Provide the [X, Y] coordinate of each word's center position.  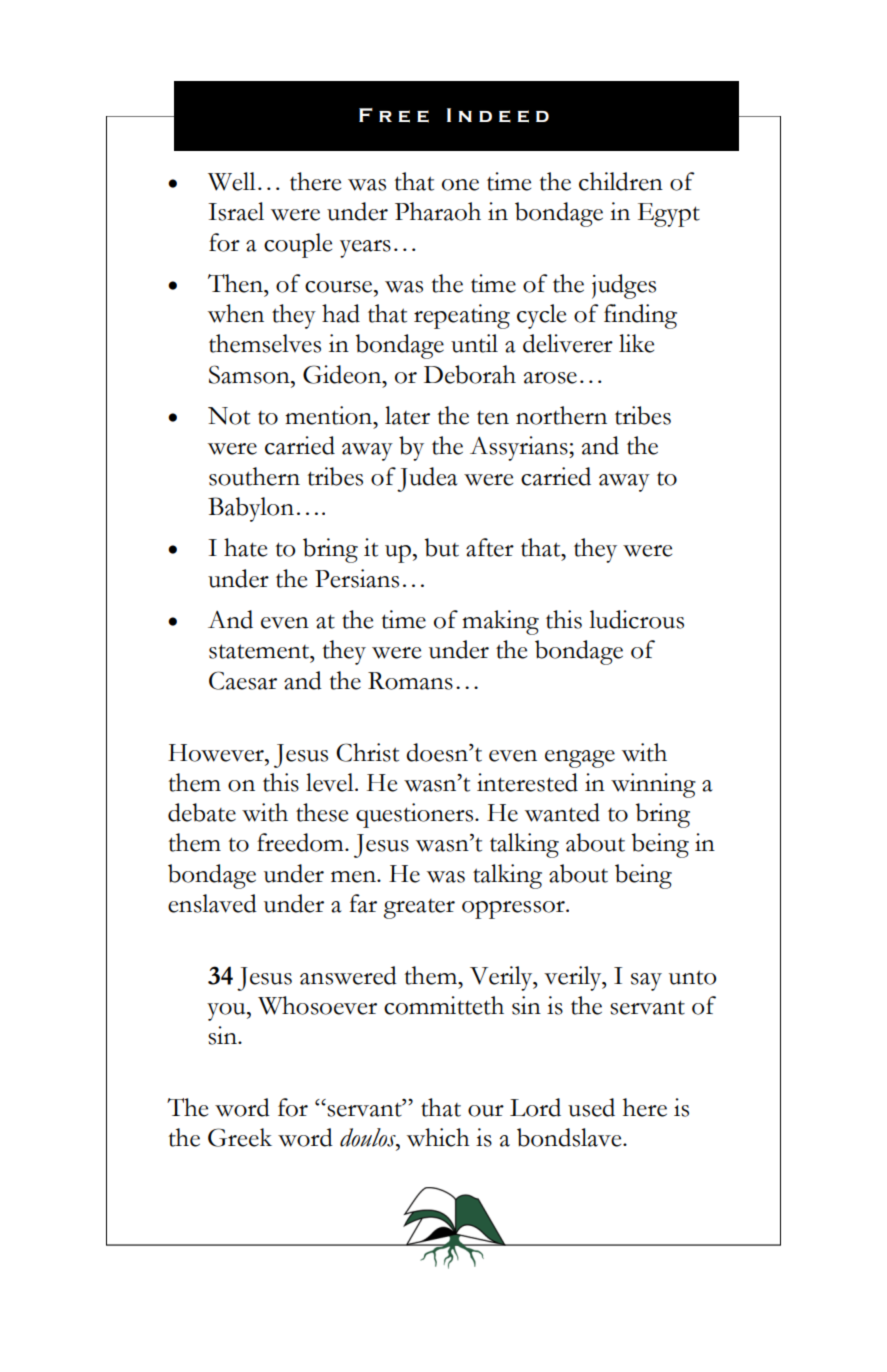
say [646, 982]
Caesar [243, 680]
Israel [236, 211]
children [621, 181]
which [438, 1137]
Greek [240, 1137]
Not [229, 416]
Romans [410, 681]
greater [419, 909]
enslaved [212, 903]
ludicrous [636, 619]
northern [561, 415]
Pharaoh [438, 211]
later [407, 415]
